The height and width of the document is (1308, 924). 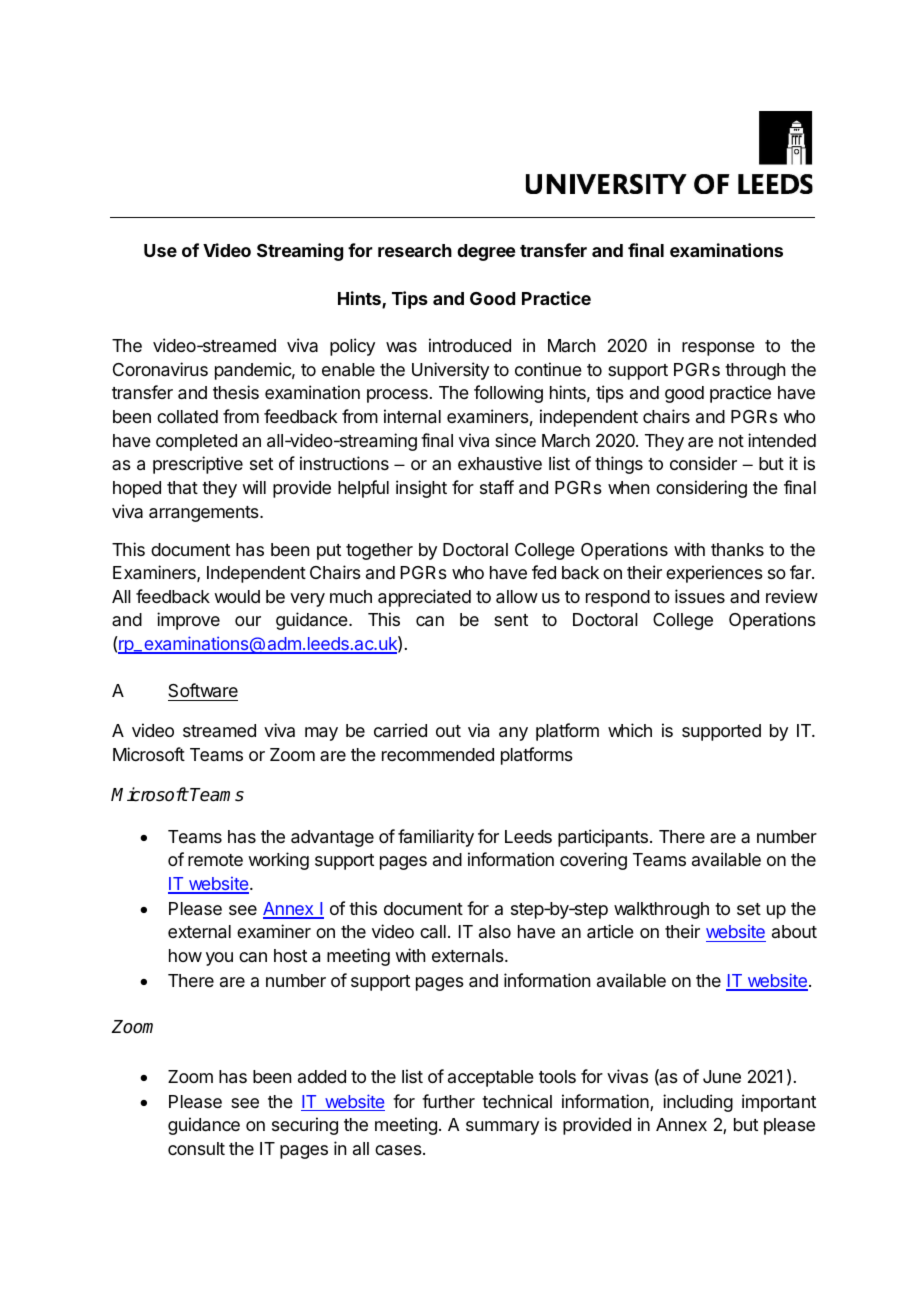 I want to click on consult, so click(x=196, y=1148).
